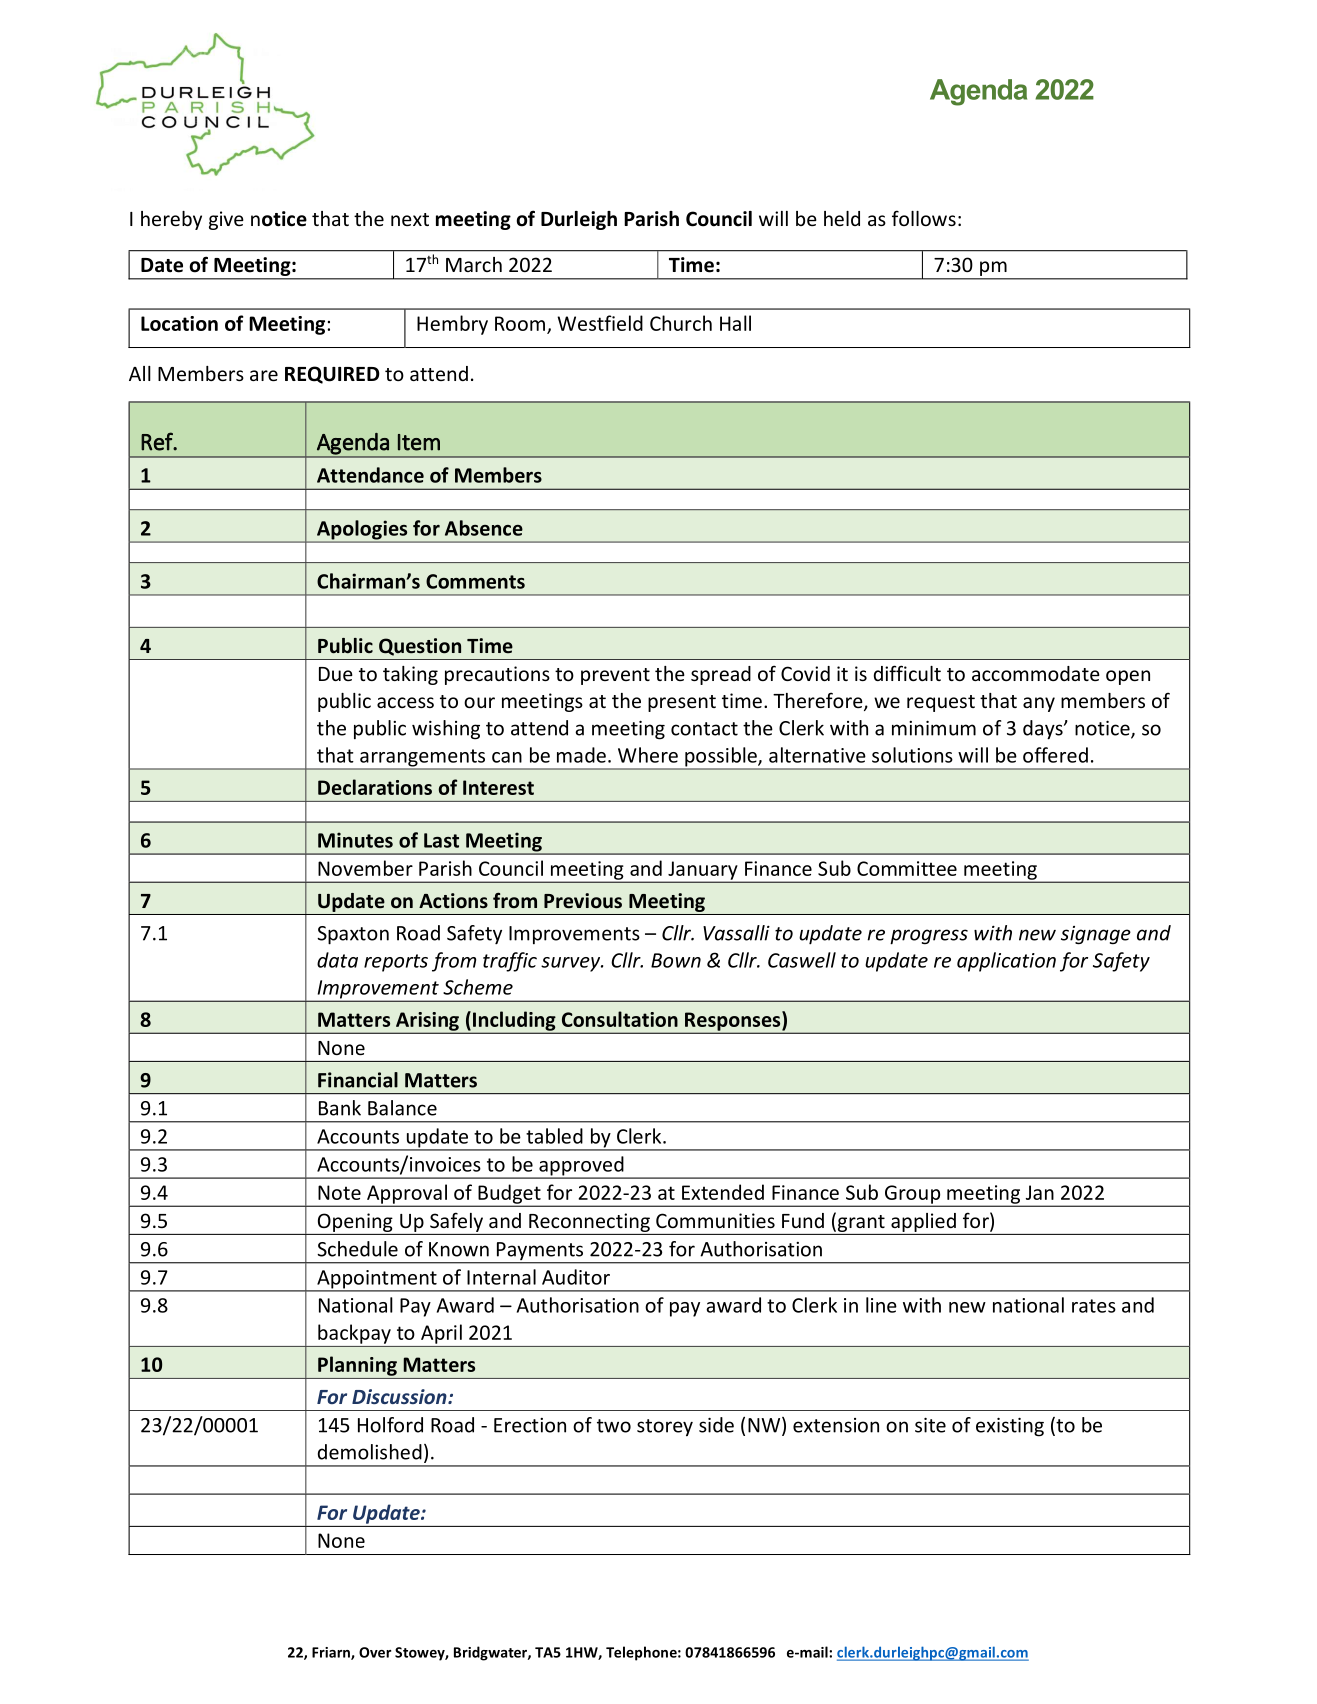 The image size is (1317, 1704). I want to click on follows, so click(924, 218).
